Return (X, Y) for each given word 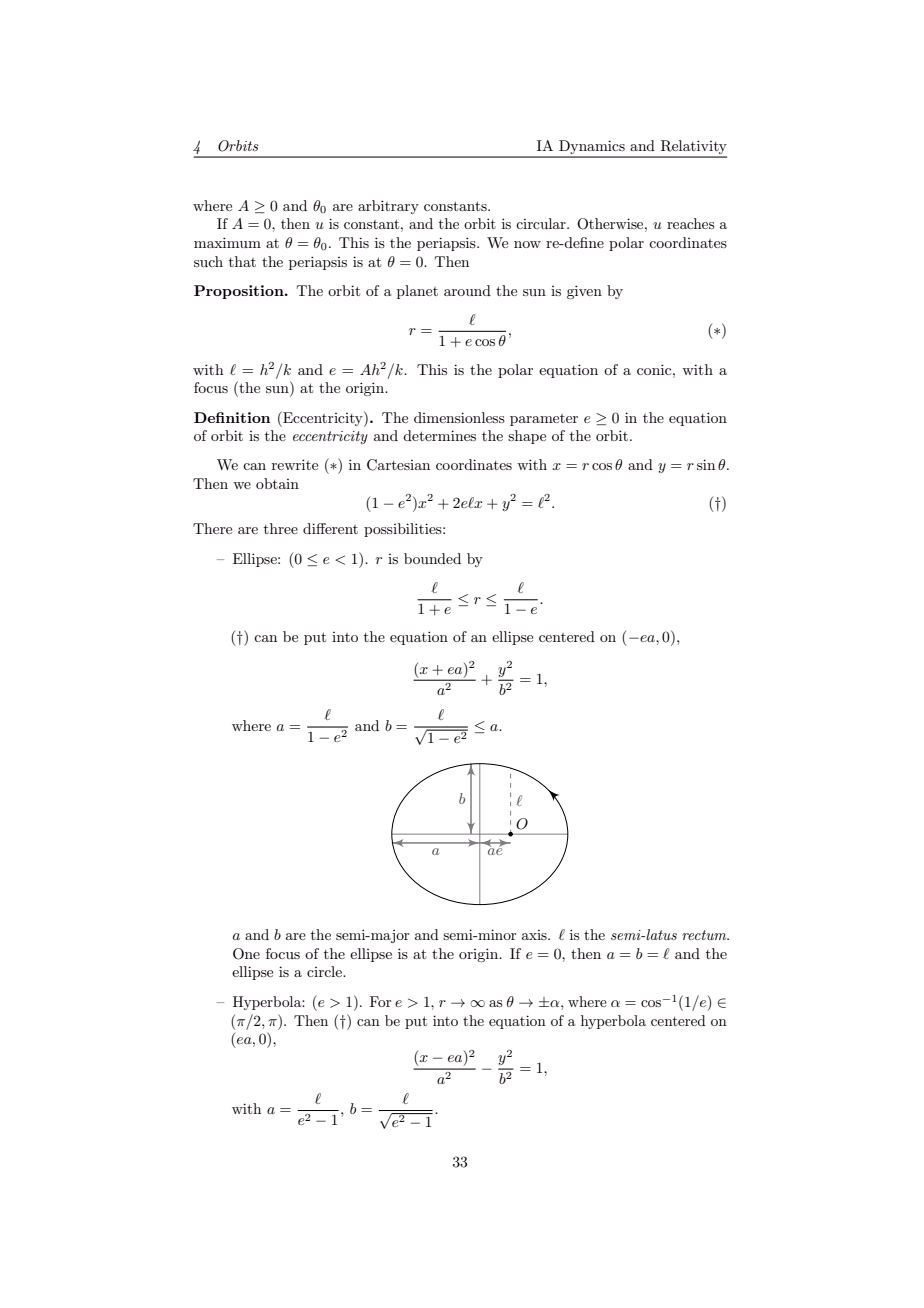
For (380, 1001)
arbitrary (388, 207)
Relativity (692, 148)
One (246, 954)
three (281, 528)
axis (535, 935)
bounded (432, 558)
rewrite (295, 464)
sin (706, 464)
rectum (705, 935)
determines (439, 435)
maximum (227, 242)
